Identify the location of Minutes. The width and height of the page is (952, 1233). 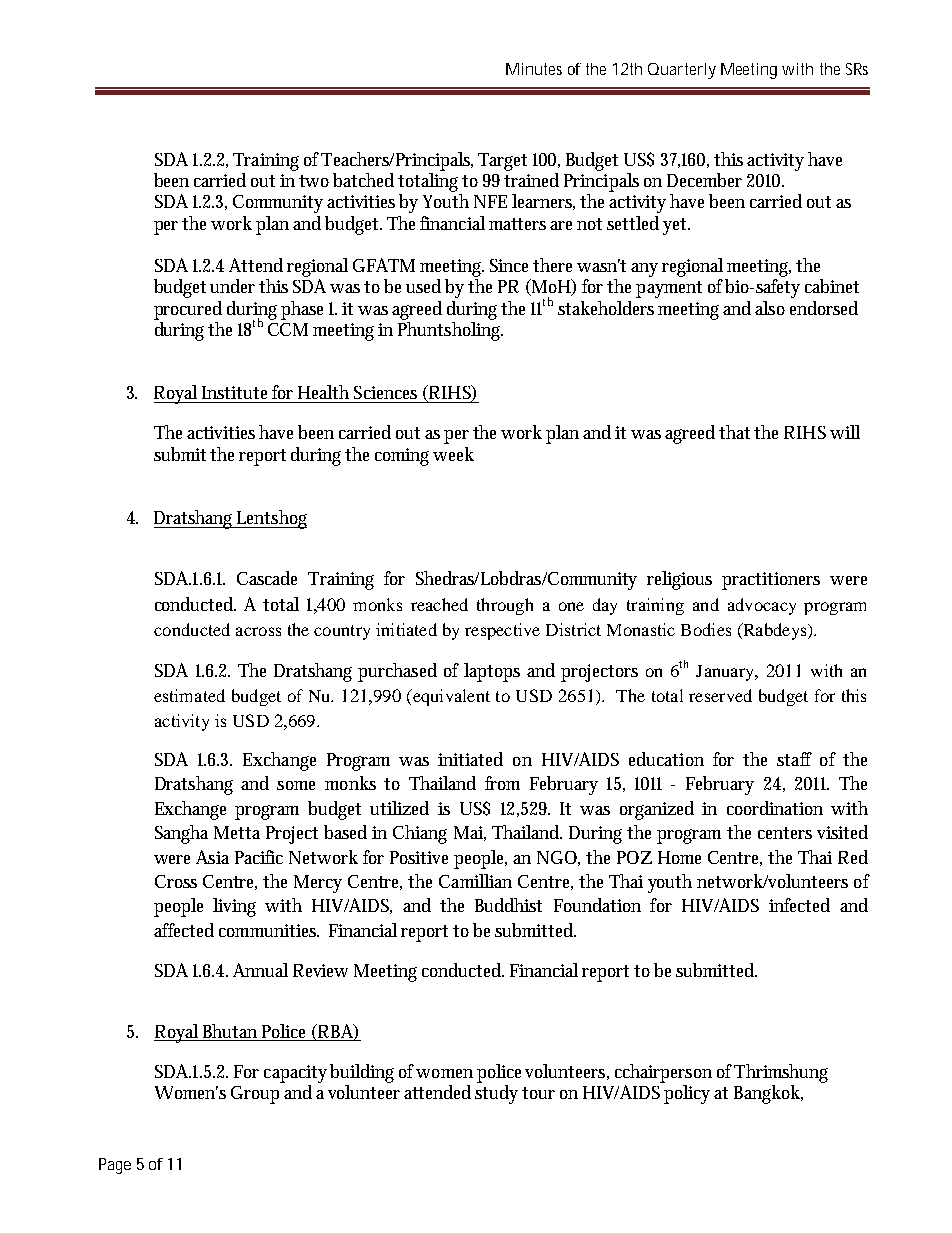
(534, 69).
